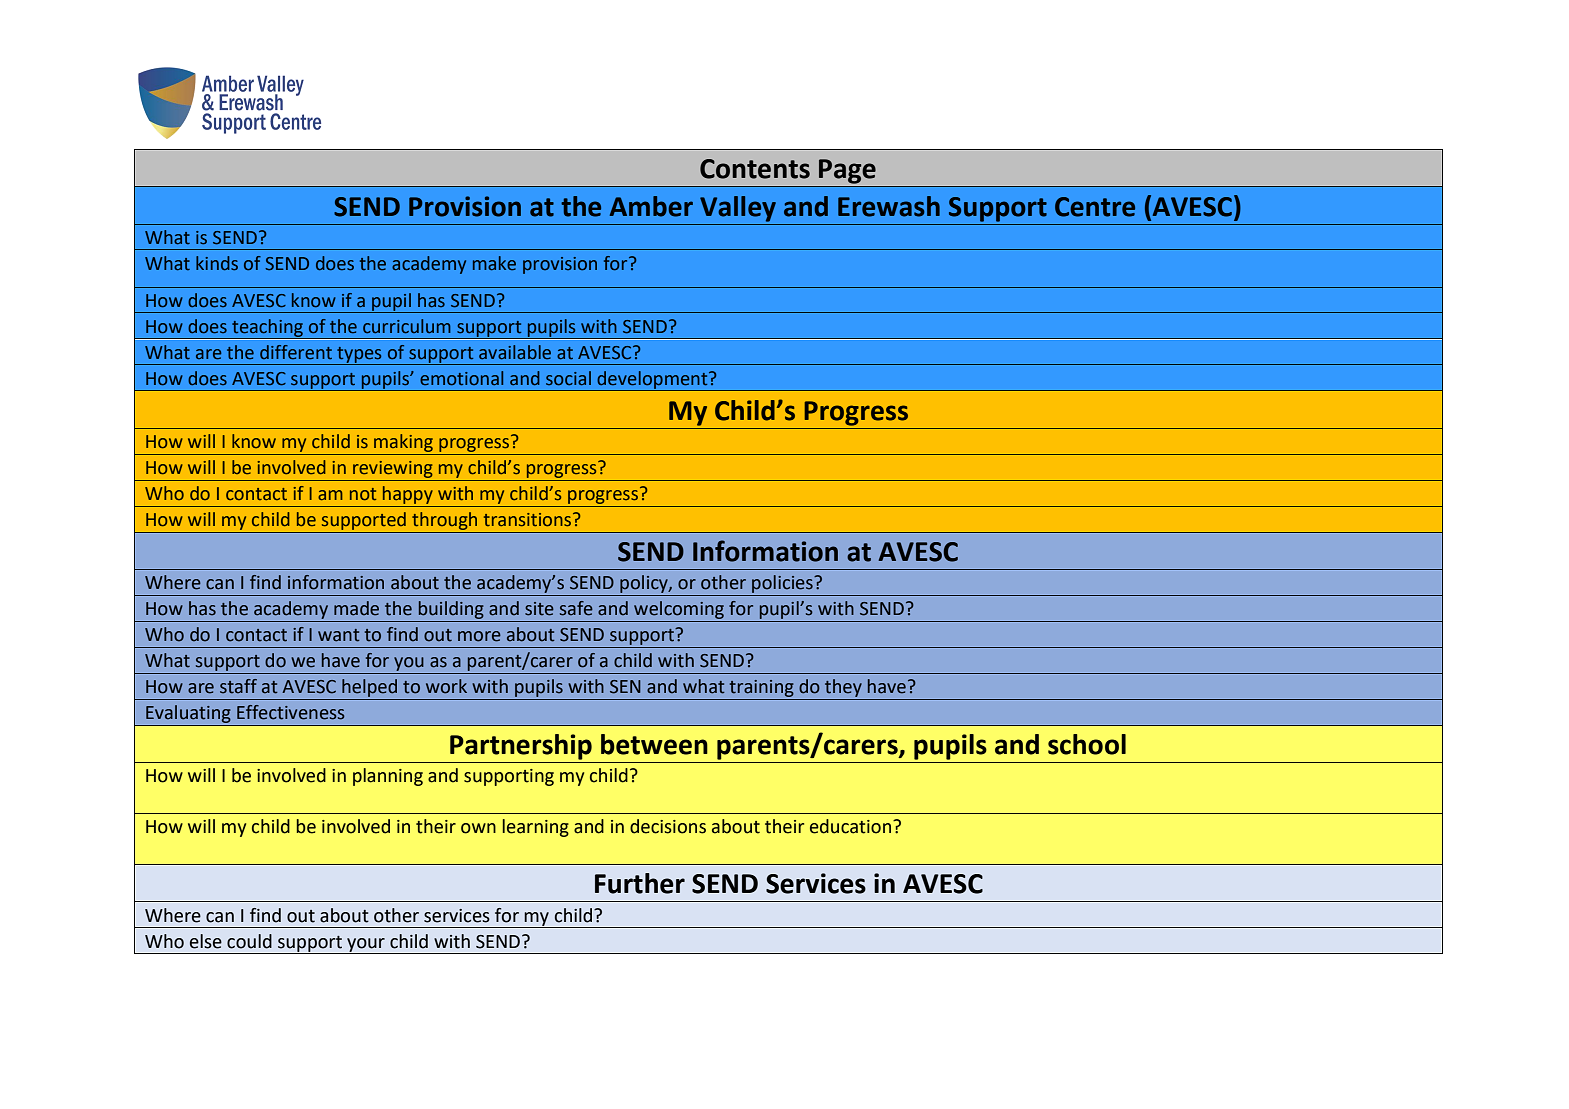  I want to click on kinds, so click(217, 263).
